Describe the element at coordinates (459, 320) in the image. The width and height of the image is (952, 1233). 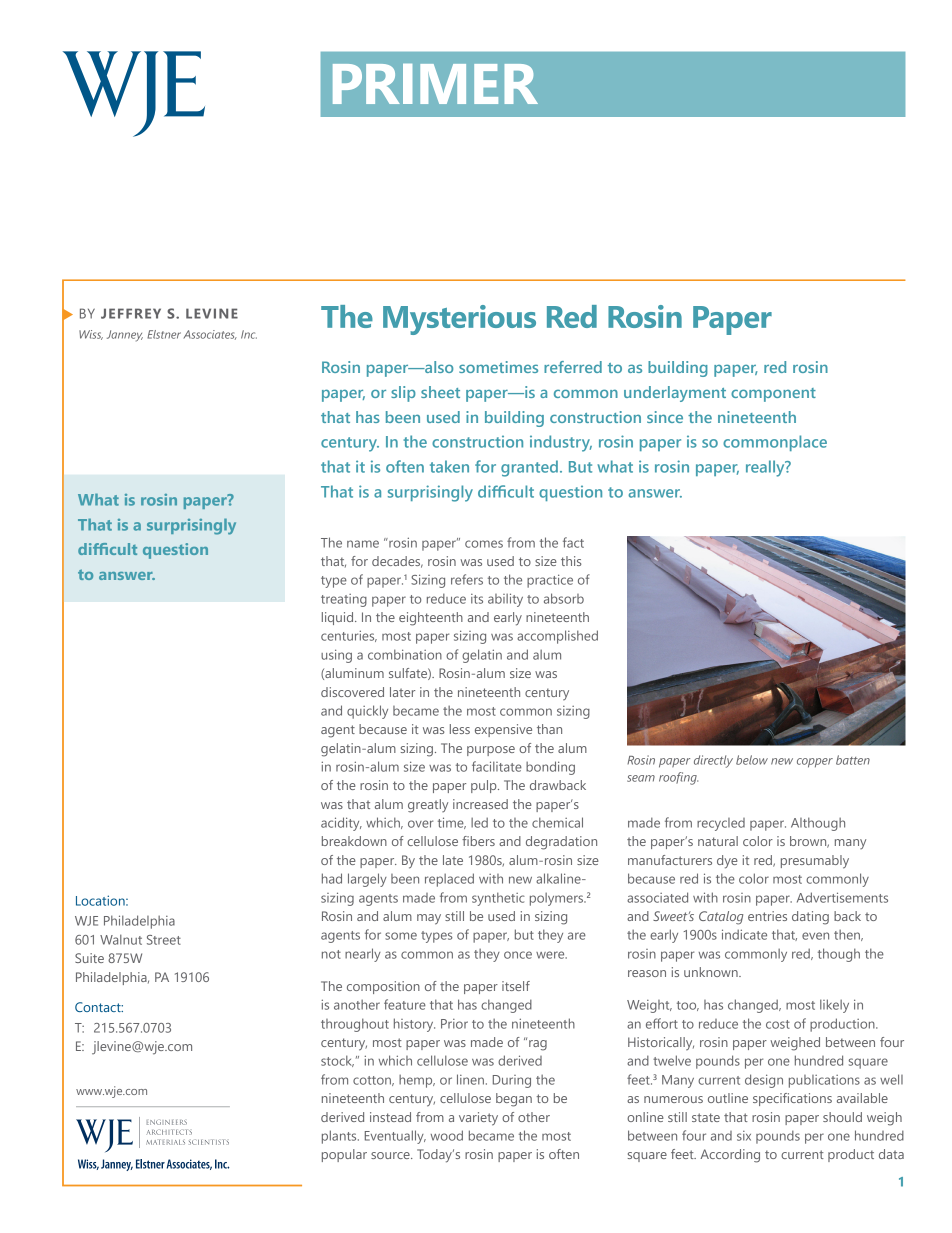
I see `Mysterious` at that location.
